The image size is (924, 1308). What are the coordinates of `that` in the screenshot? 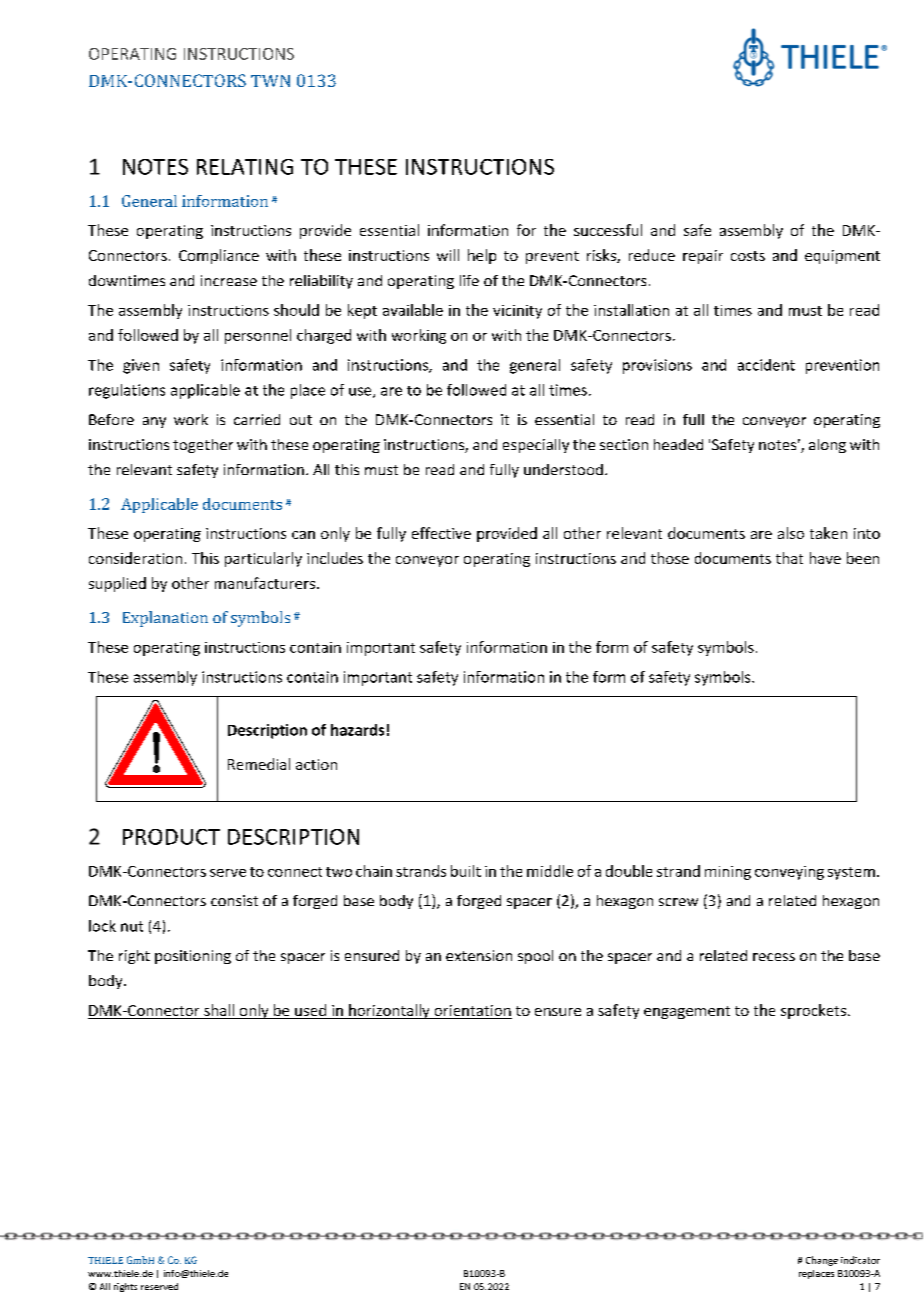 It's located at (789, 558).
